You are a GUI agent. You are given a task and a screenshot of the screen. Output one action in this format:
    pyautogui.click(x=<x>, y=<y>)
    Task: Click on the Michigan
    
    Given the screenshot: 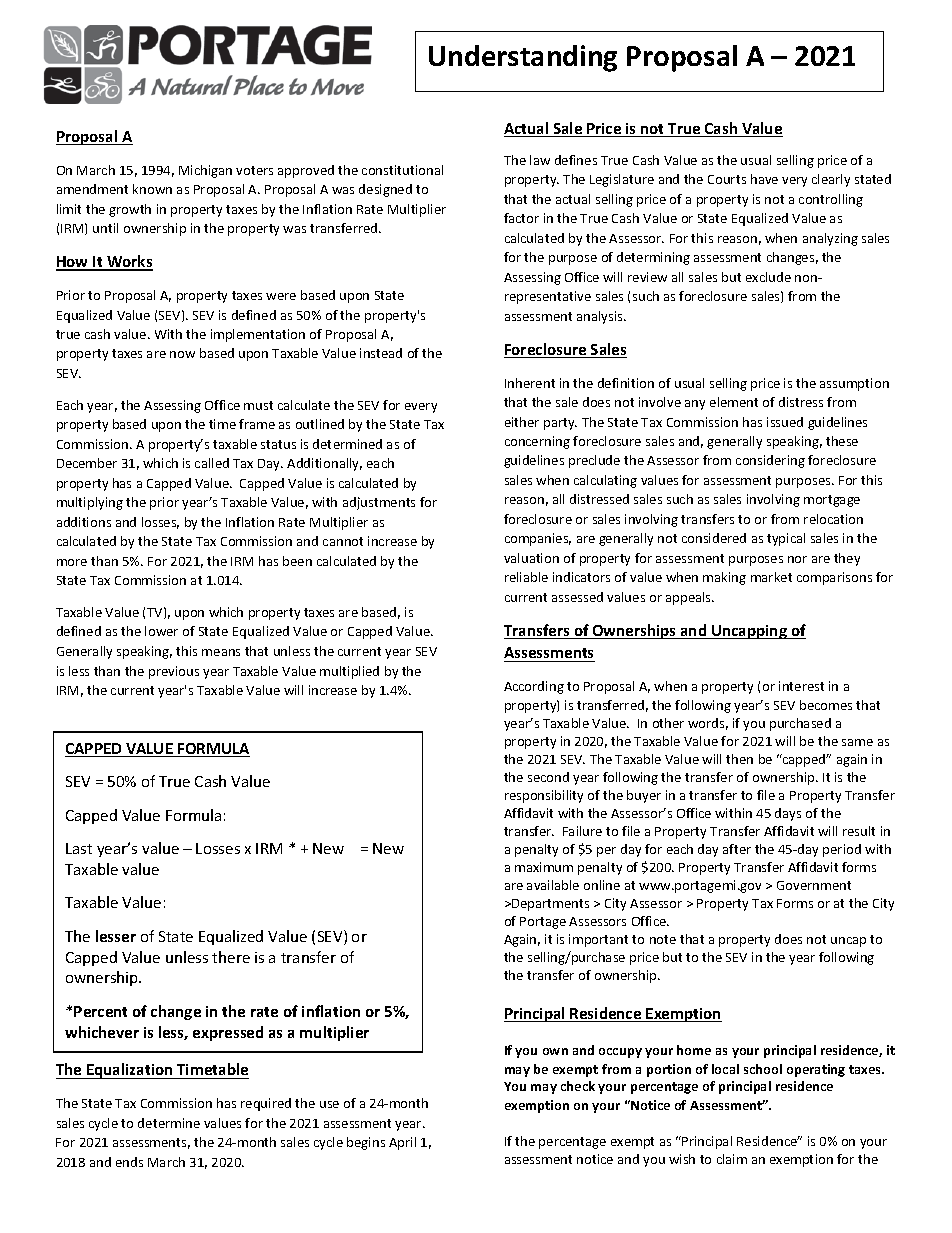 What is the action you would take?
    pyautogui.click(x=205, y=171)
